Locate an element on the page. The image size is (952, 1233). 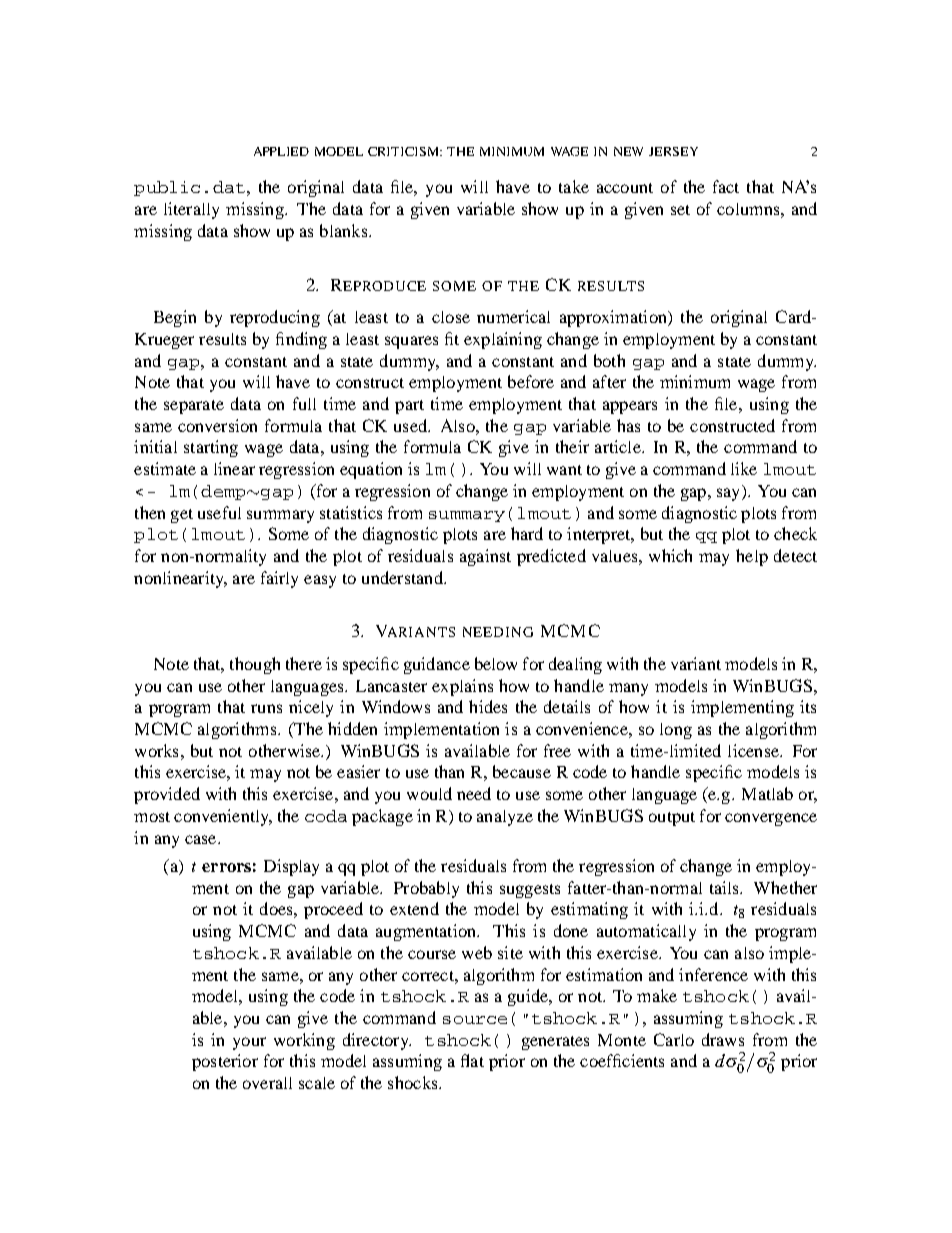
separate is located at coordinates (194, 407).
